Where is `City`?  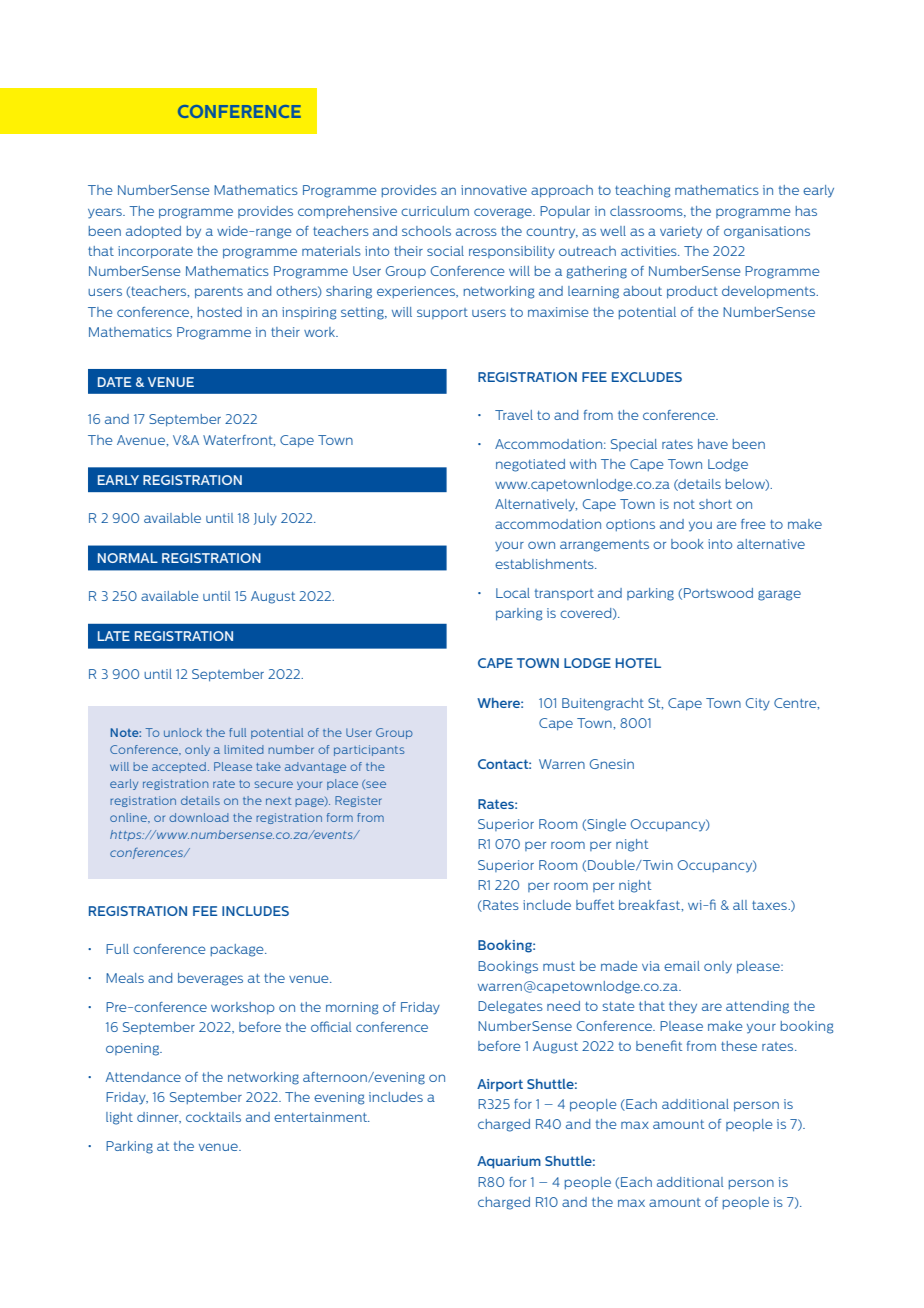
City is located at coordinates (758, 704).
